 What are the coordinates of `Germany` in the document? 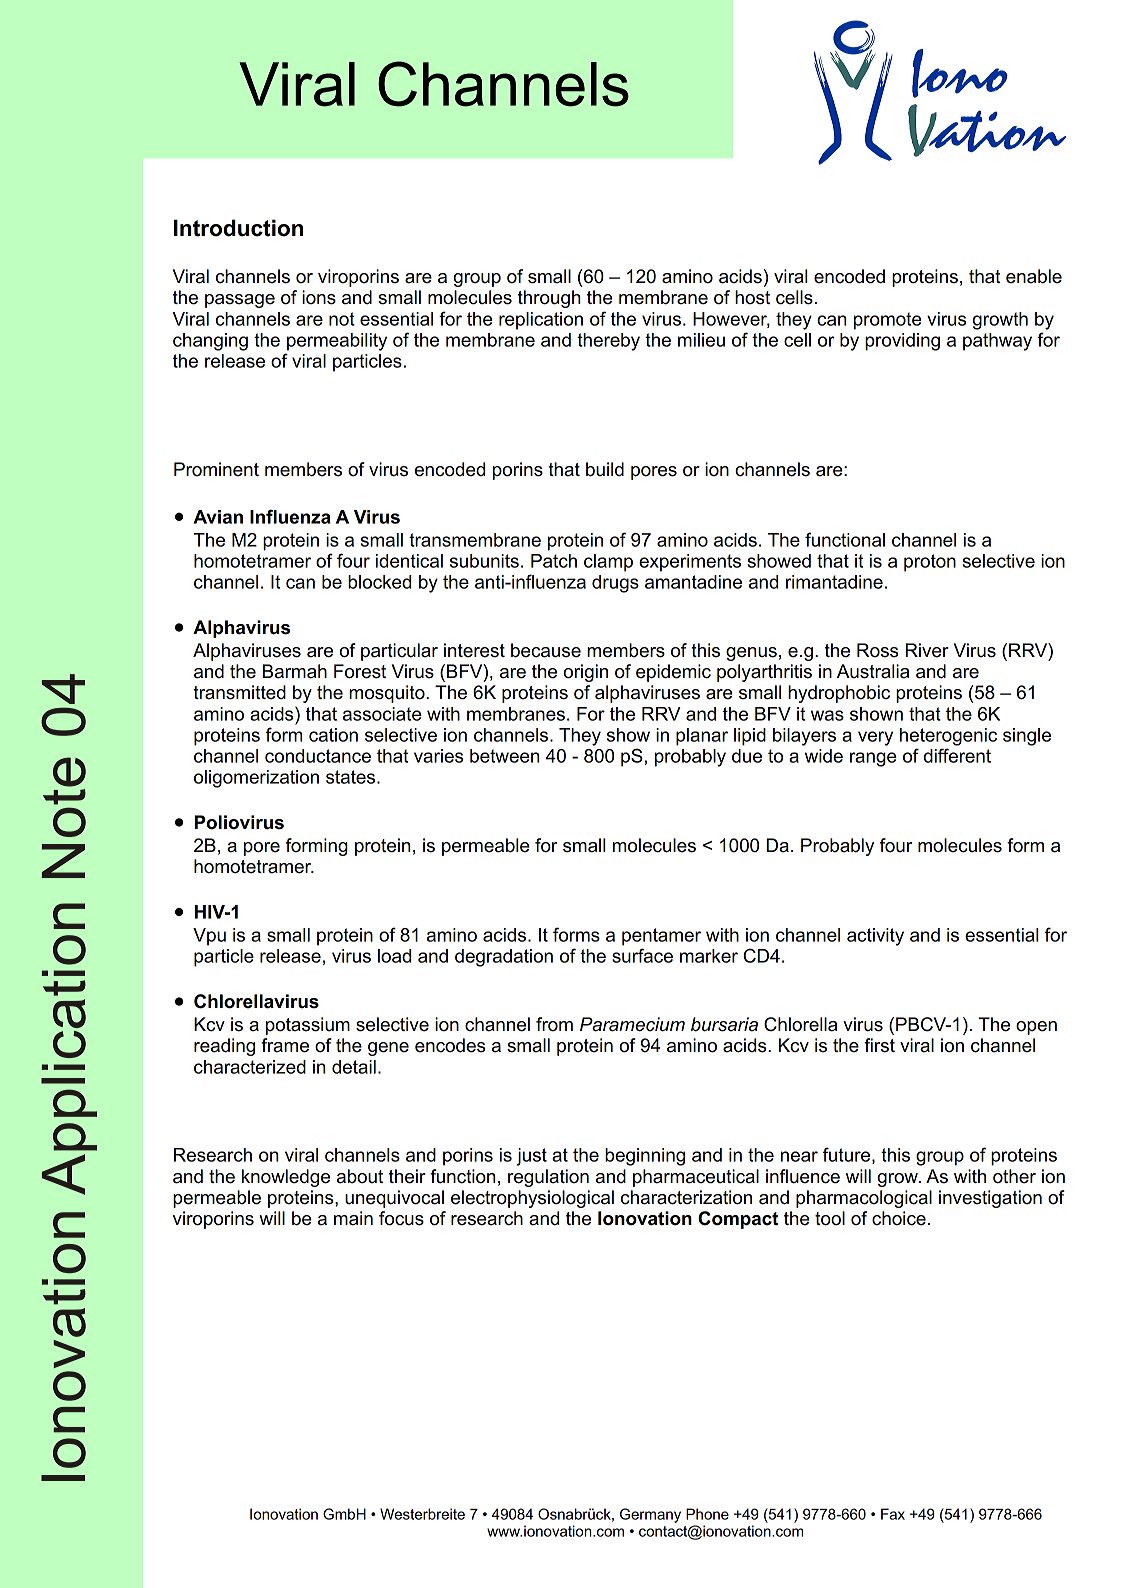 It's located at (650, 1515).
